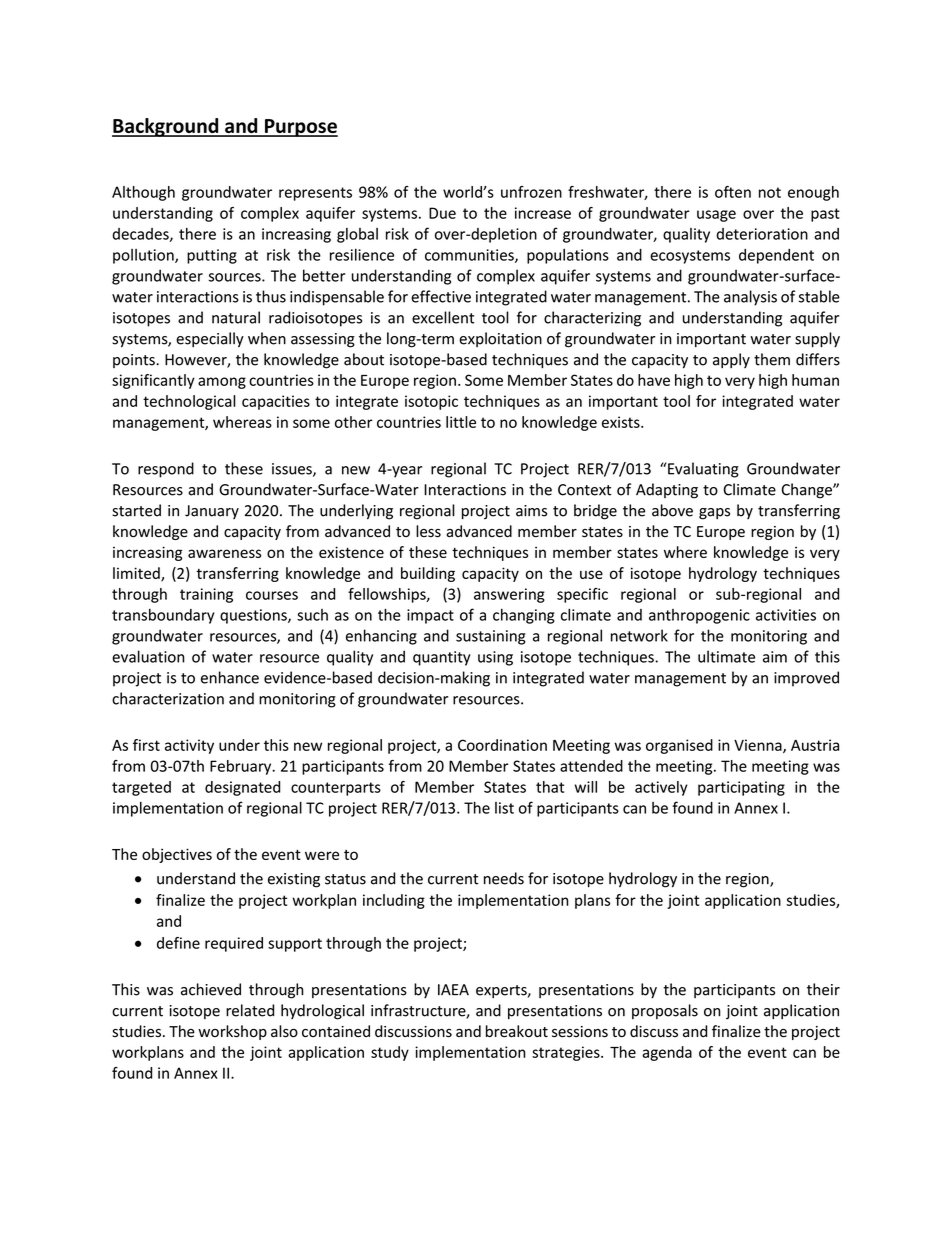  I want to click on workshop, so click(232, 1032).
